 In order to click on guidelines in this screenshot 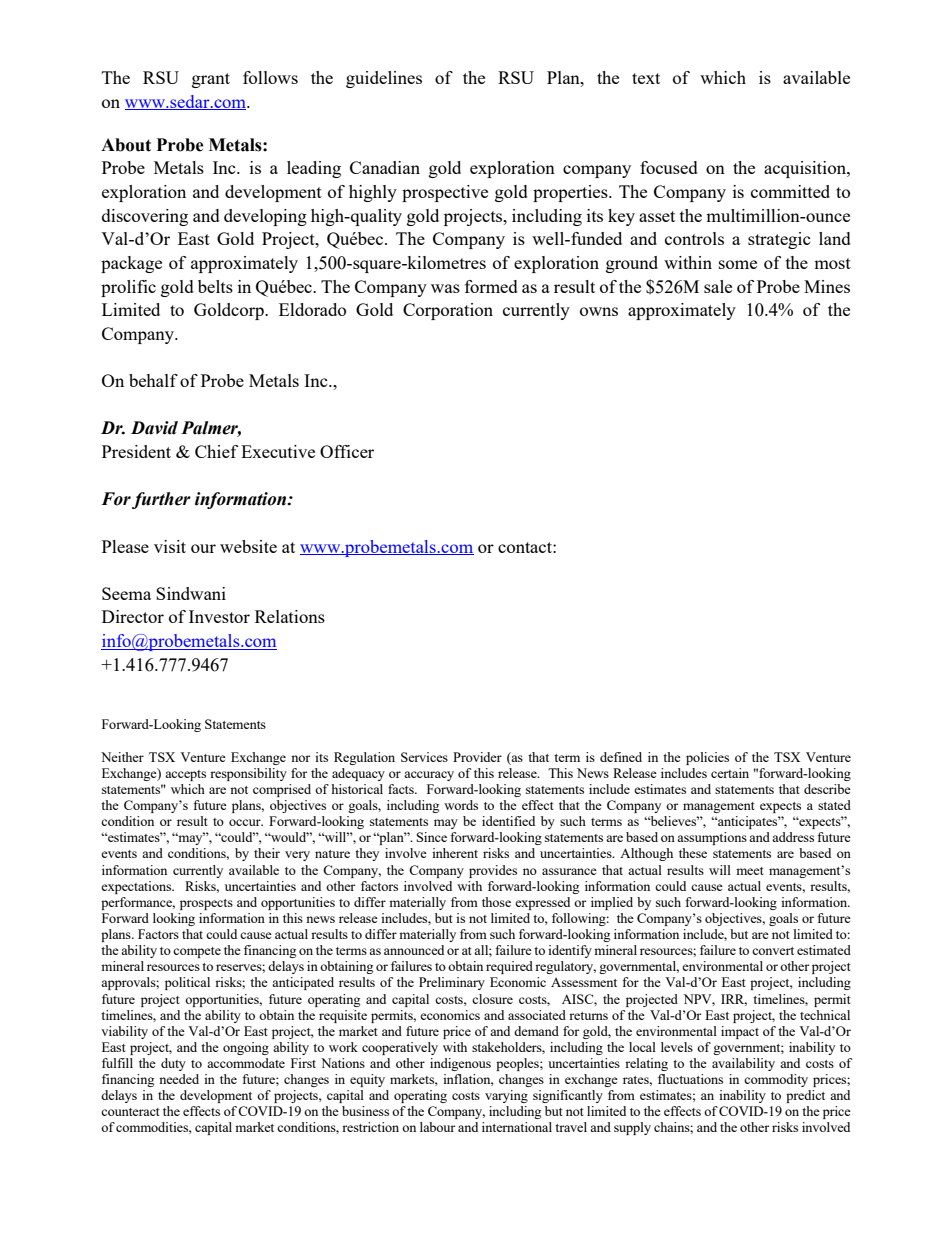, I will do `click(384, 79)`.
